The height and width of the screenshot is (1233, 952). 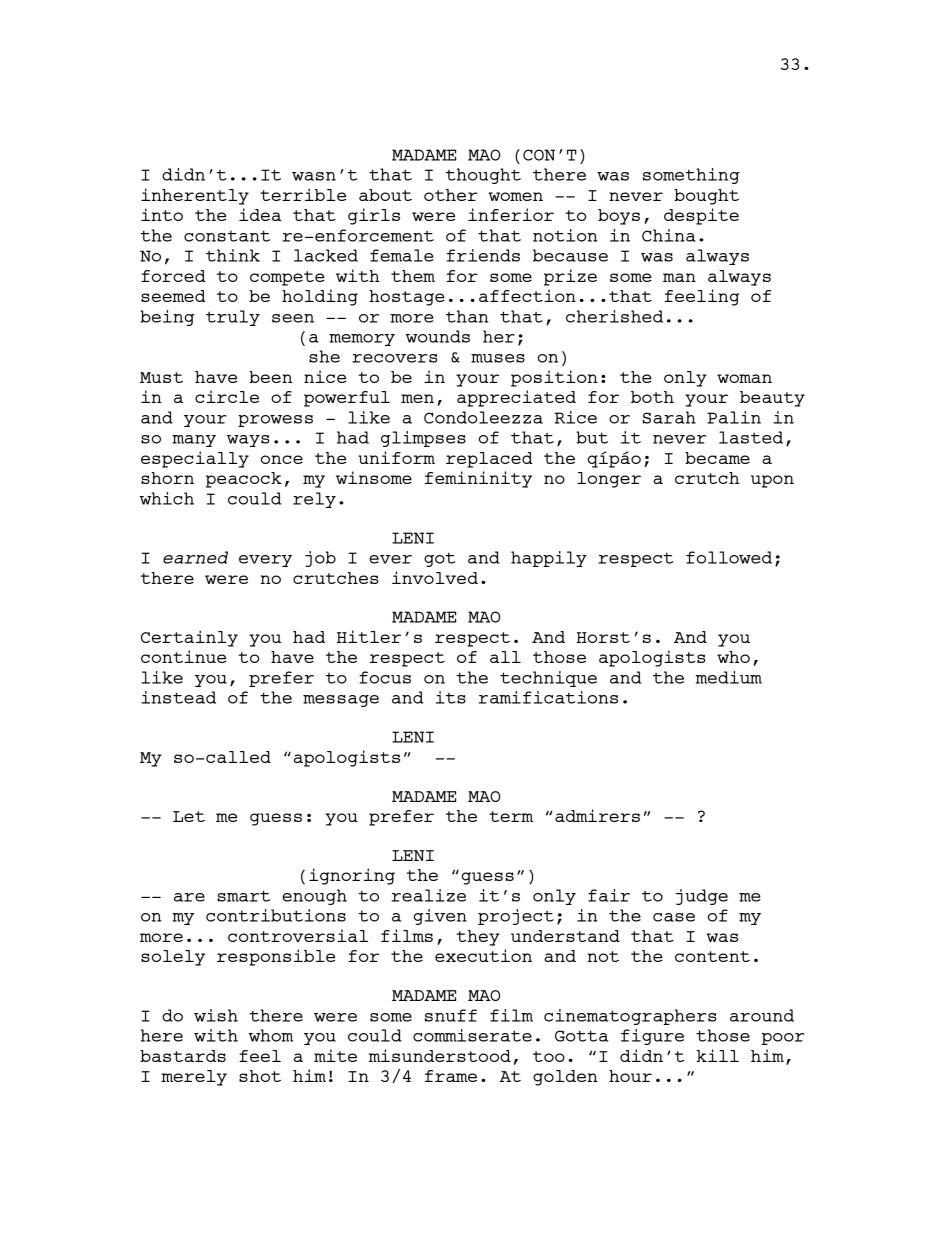 What do you see at coordinates (271, 1035) in the screenshot?
I see `whom` at bounding box center [271, 1035].
